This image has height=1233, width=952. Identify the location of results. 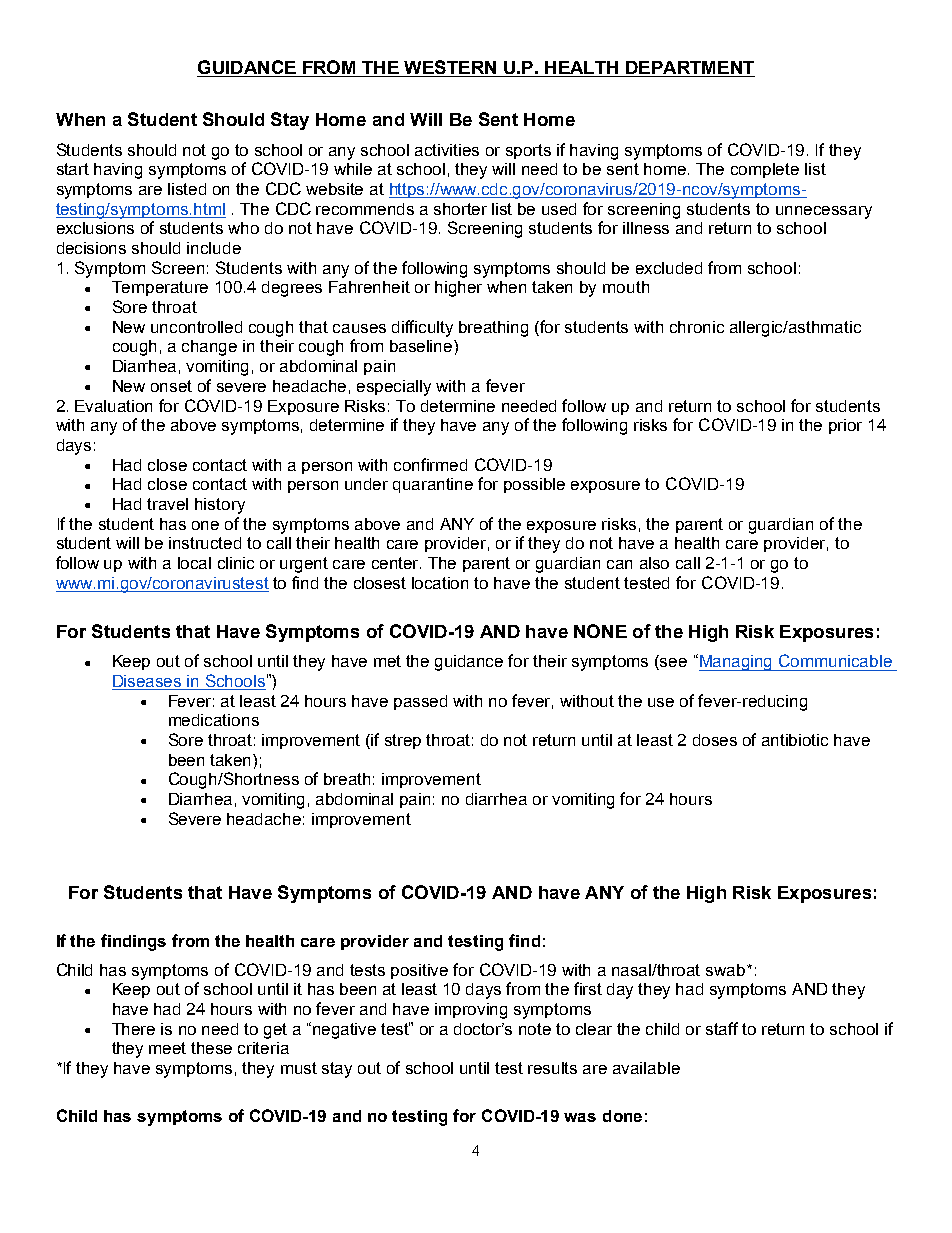
(552, 1068).
